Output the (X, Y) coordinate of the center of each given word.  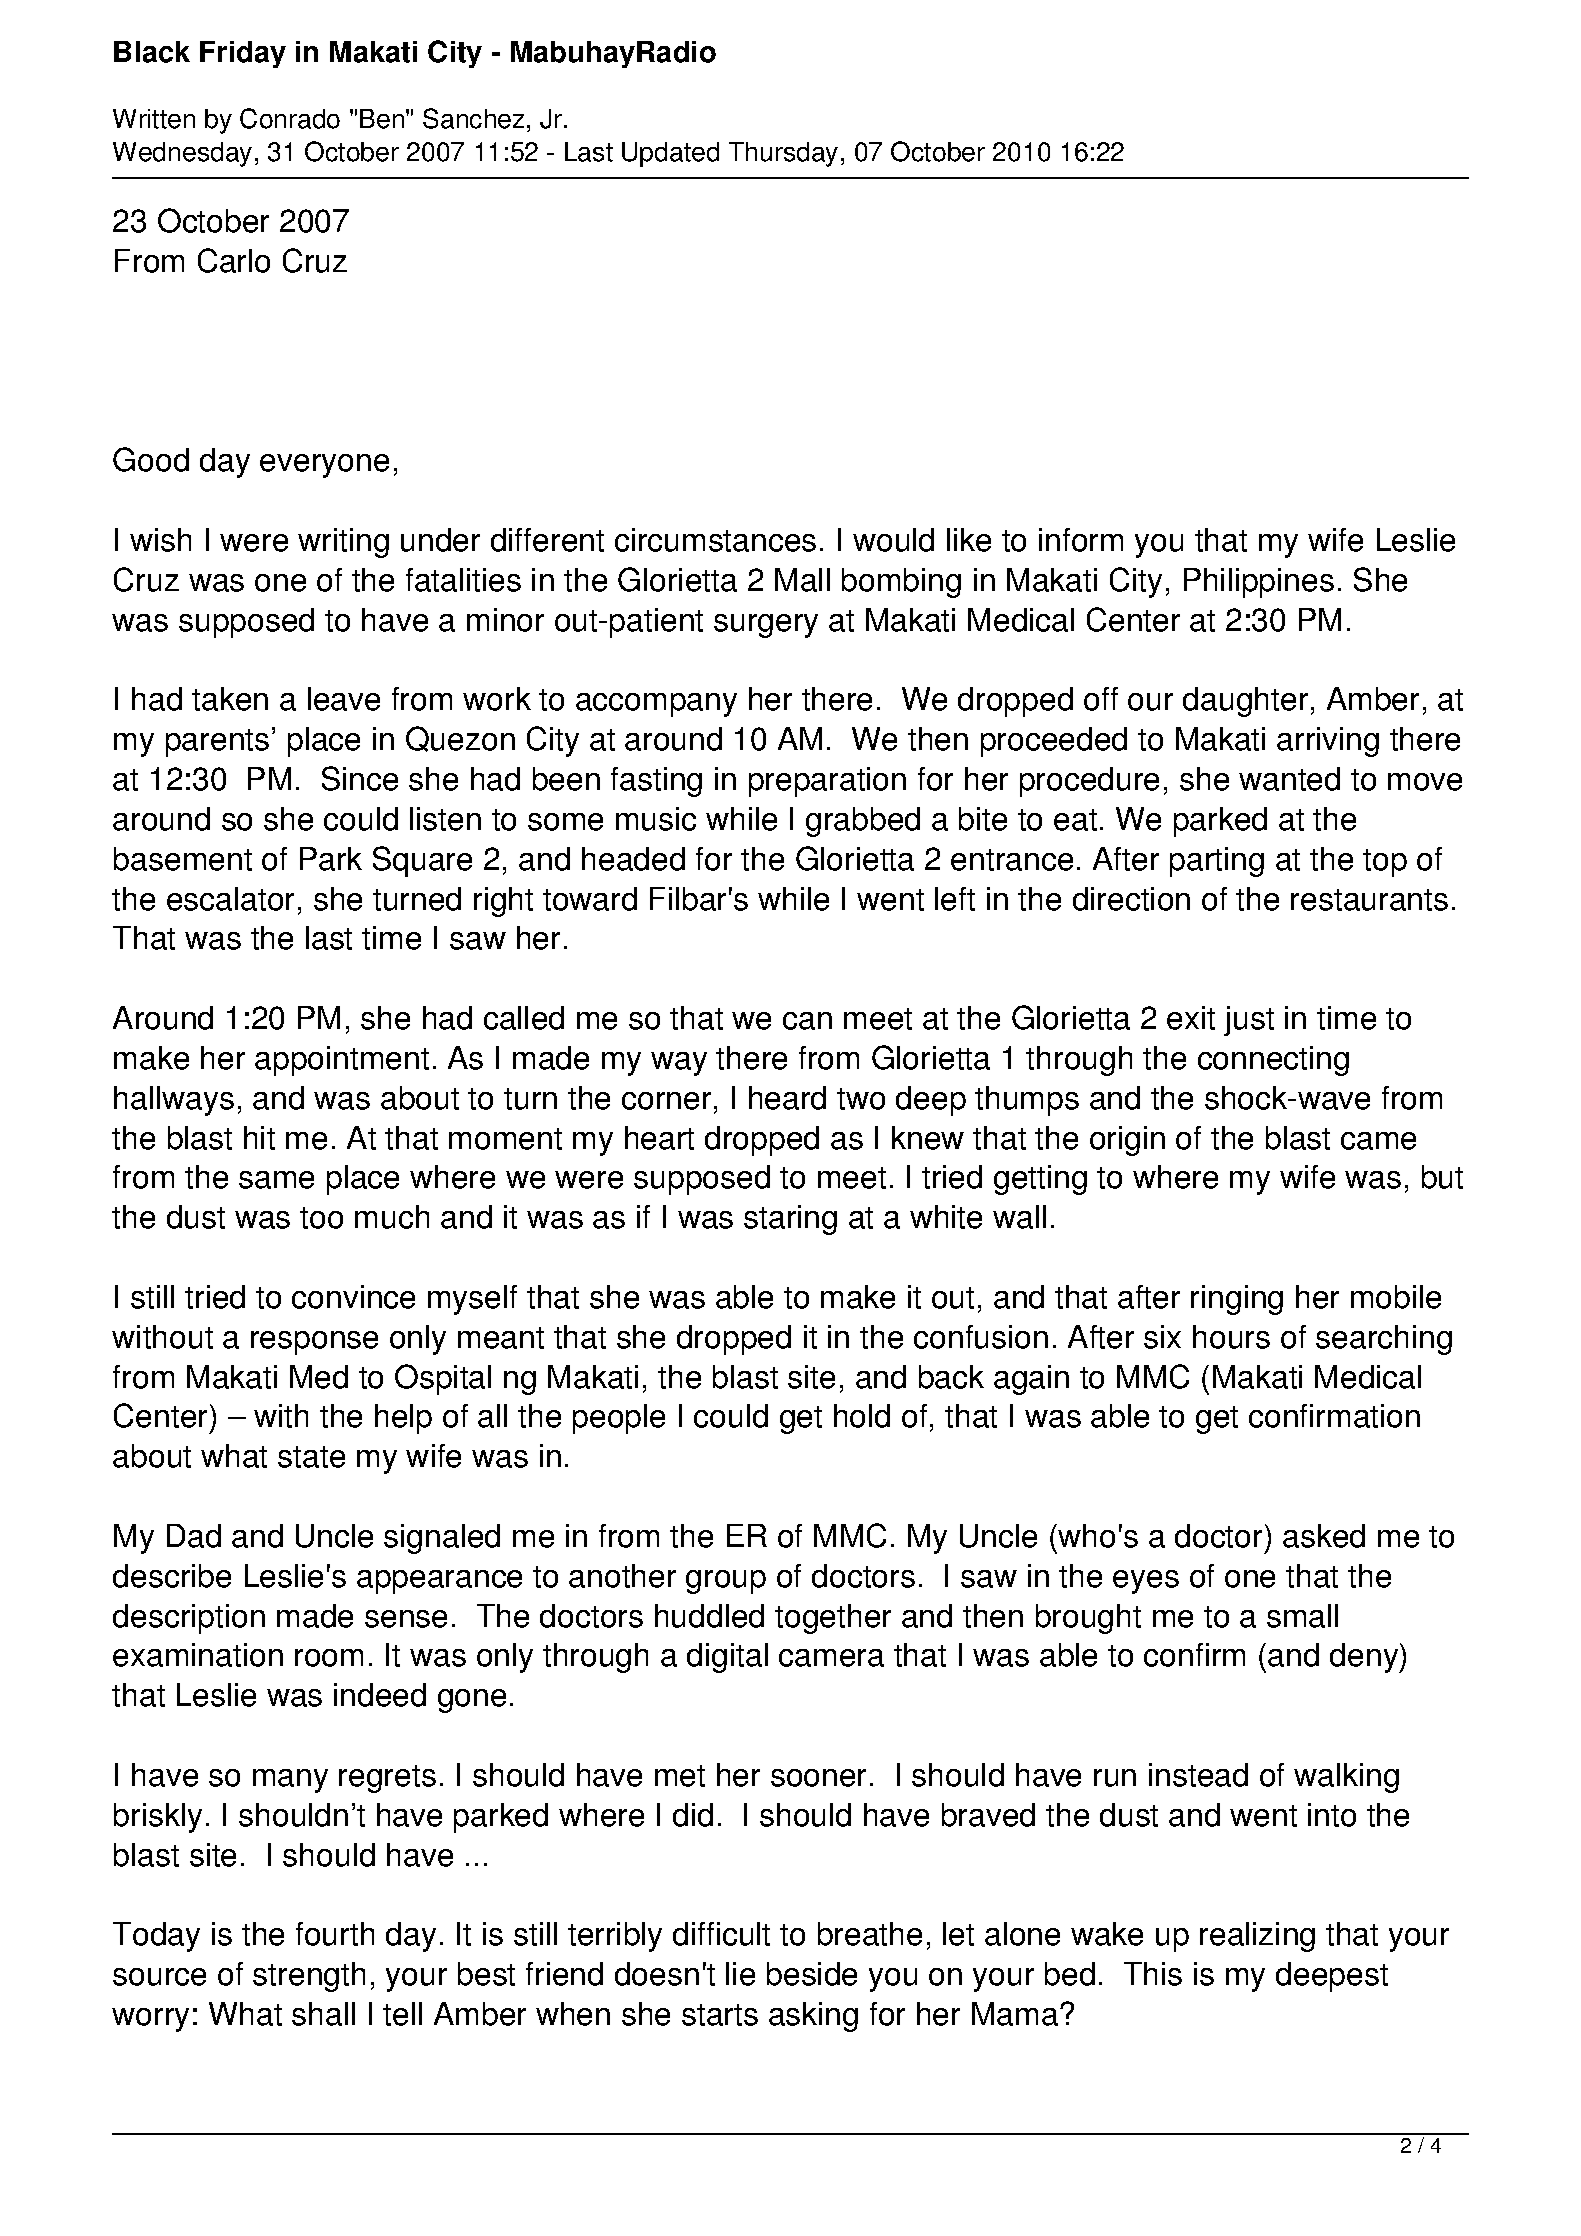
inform (1081, 540)
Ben (382, 119)
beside (812, 1974)
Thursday (783, 154)
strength (309, 1977)
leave (344, 699)
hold (862, 1416)
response (314, 1343)
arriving (1328, 742)
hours (1231, 1337)
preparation (827, 782)
